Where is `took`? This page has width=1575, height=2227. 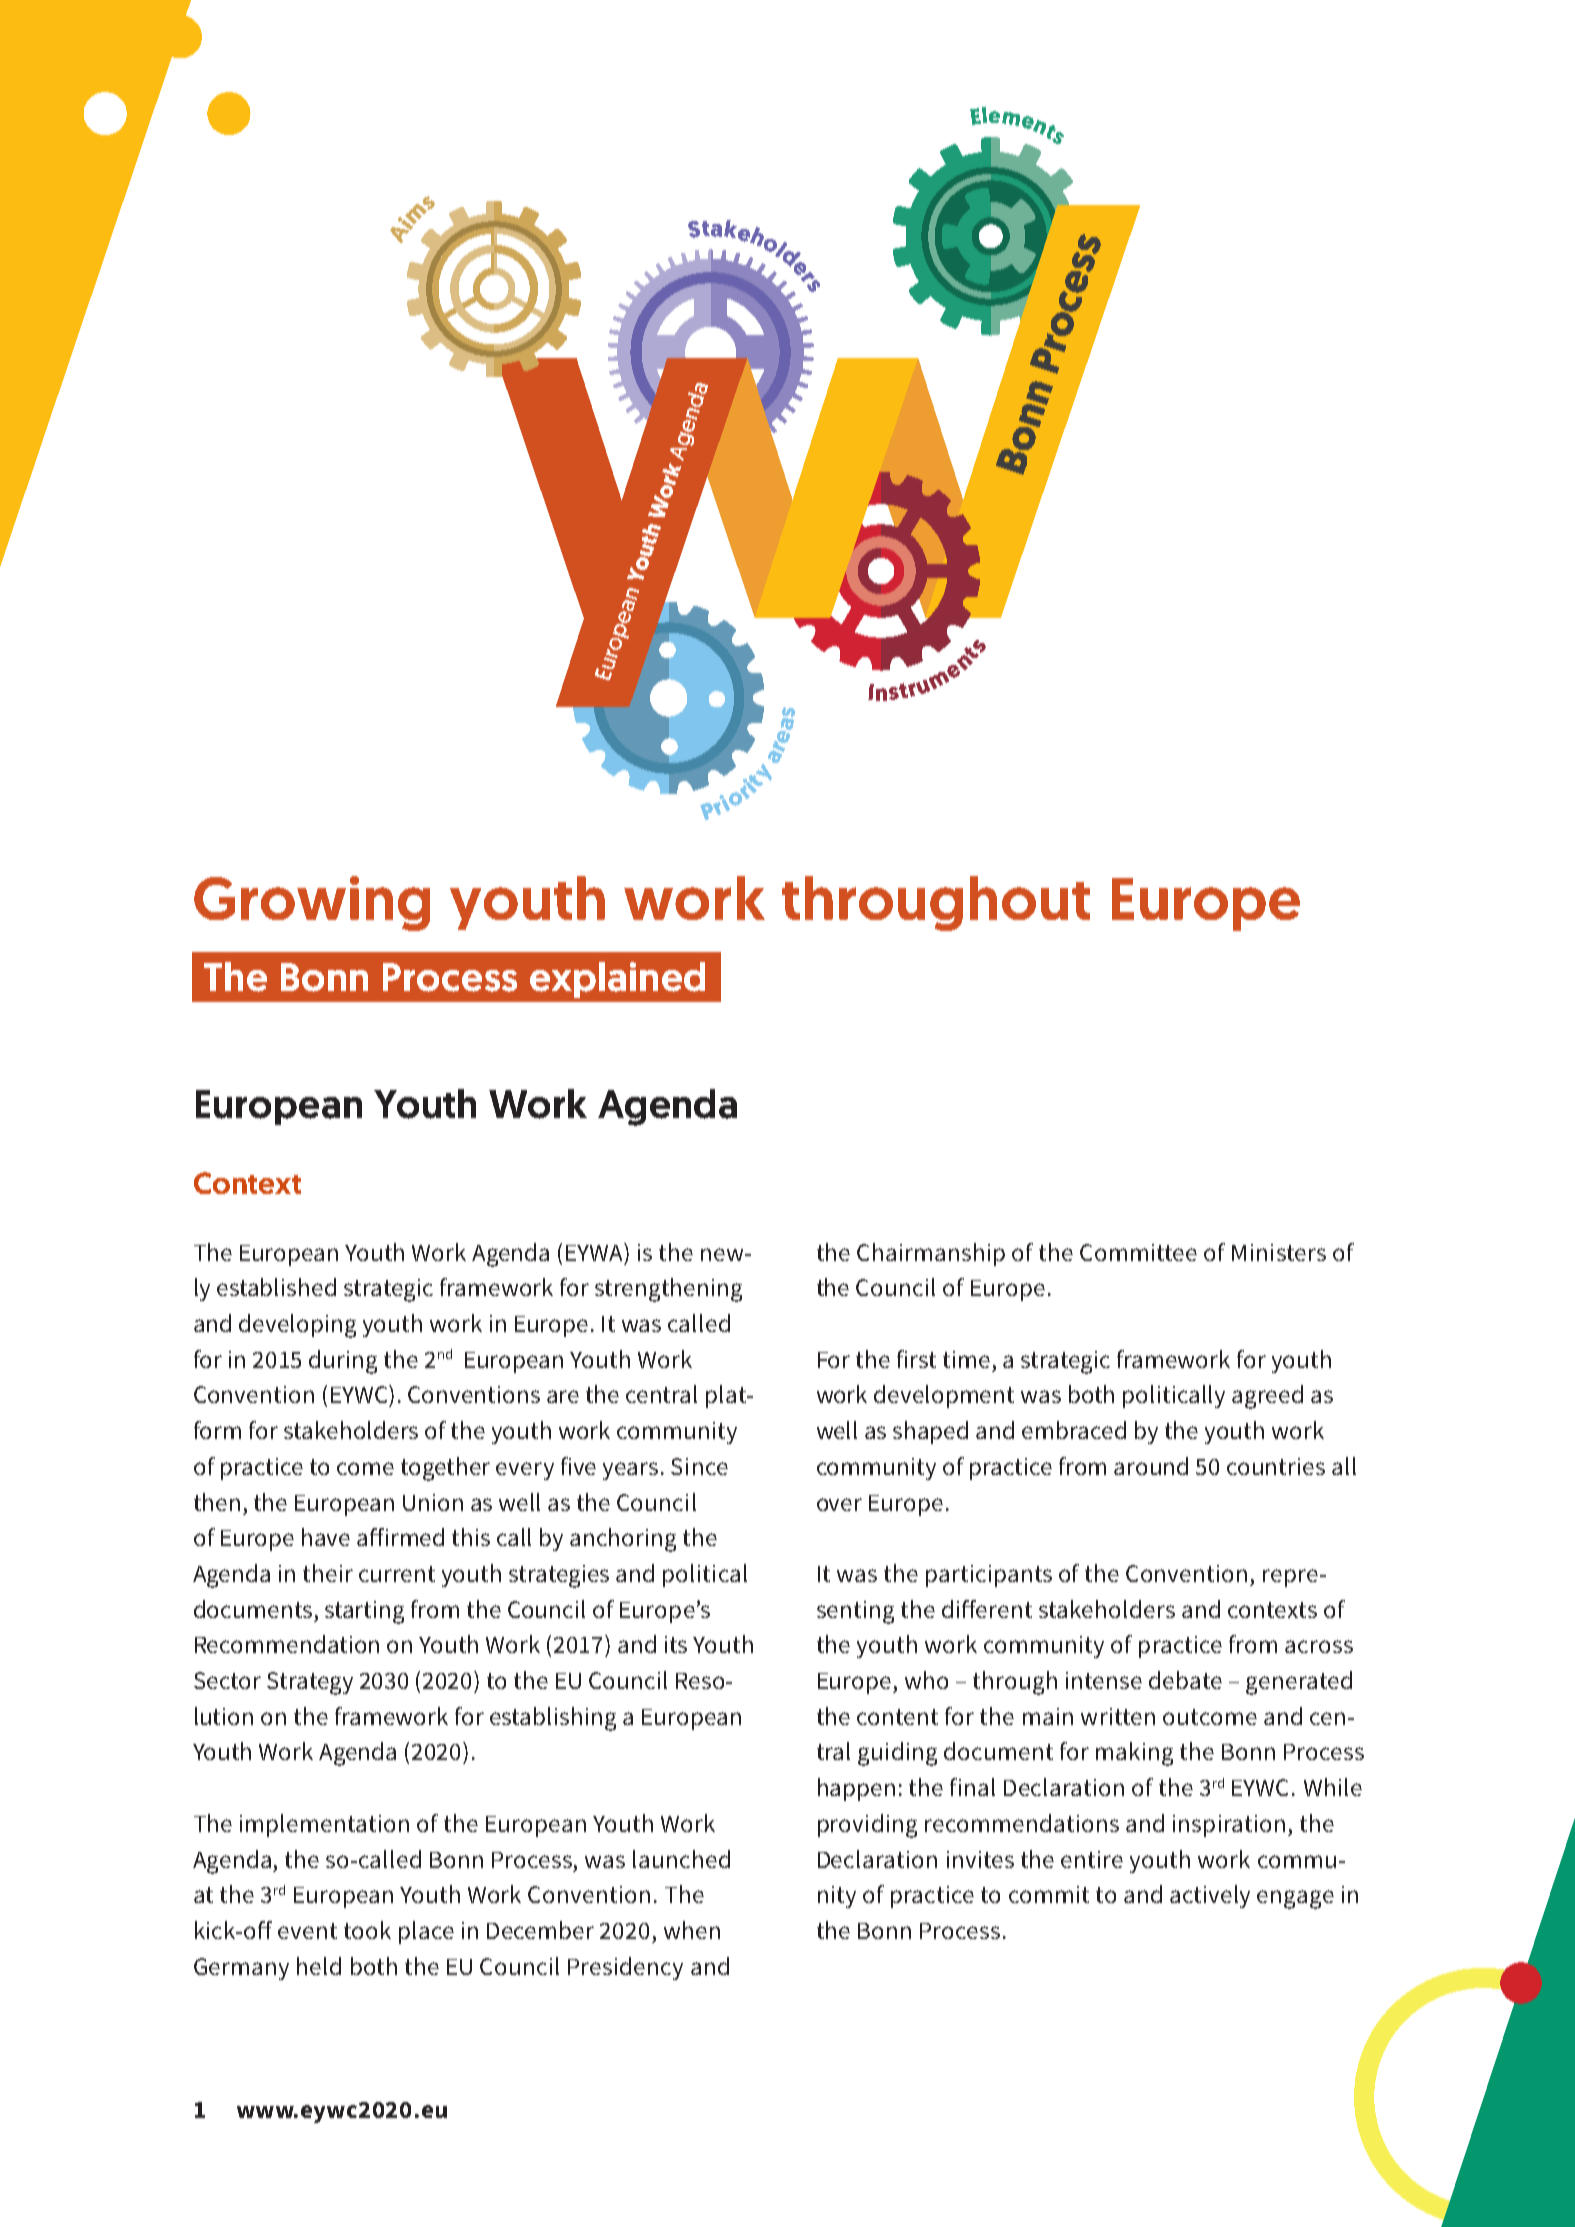
took is located at coordinates (367, 1930).
